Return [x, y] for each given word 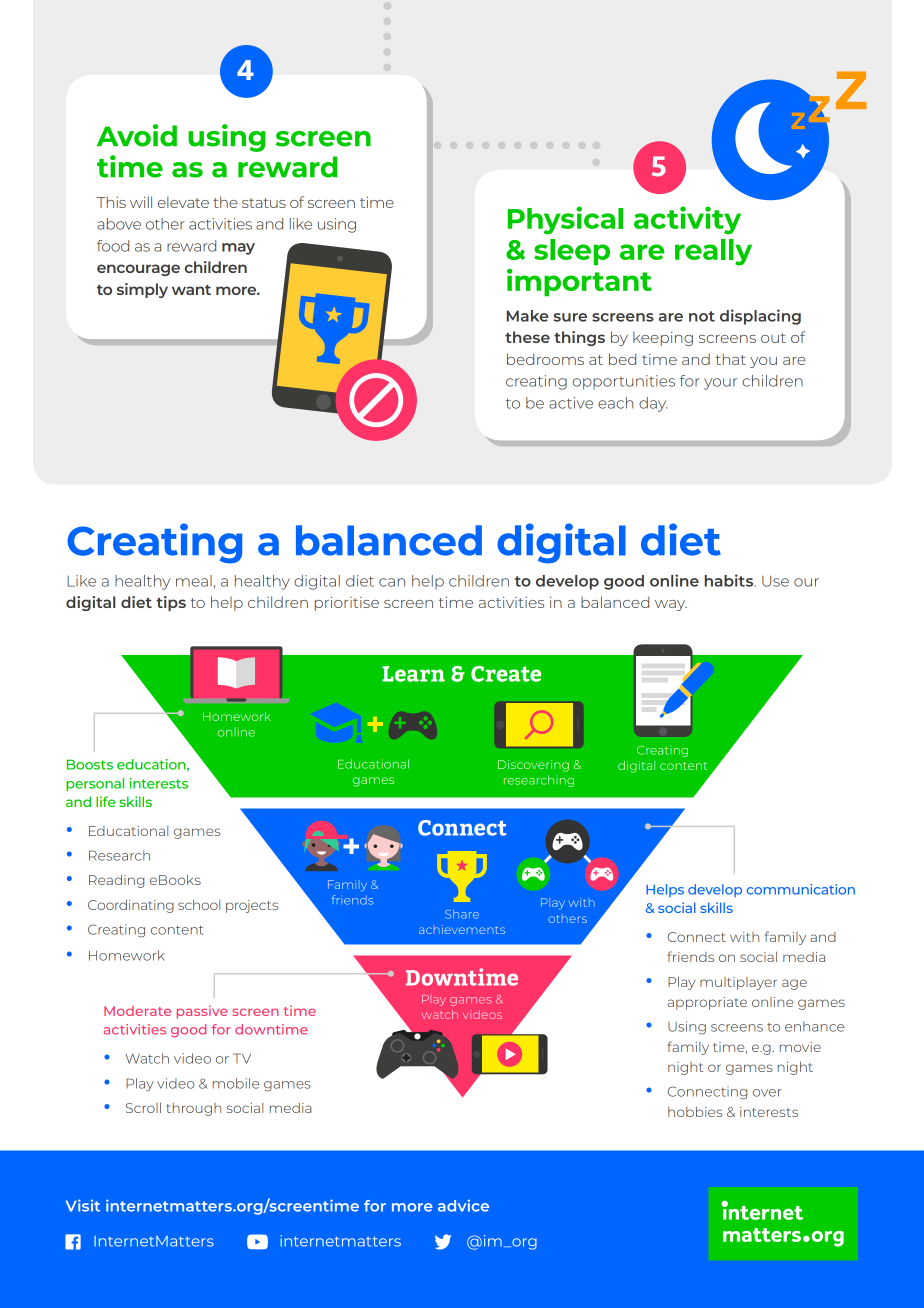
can [392, 582]
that [730, 359]
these [527, 337]
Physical [565, 220]
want [191, 290]
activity [687, 220]
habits [730, 580]
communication [801, 889]
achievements [462, 929]
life [105, 801]
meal [194, 581]
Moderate [137, 1011]
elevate [183, 202]
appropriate [707, 1003]
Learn [413, 674]
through [193, 1109]
